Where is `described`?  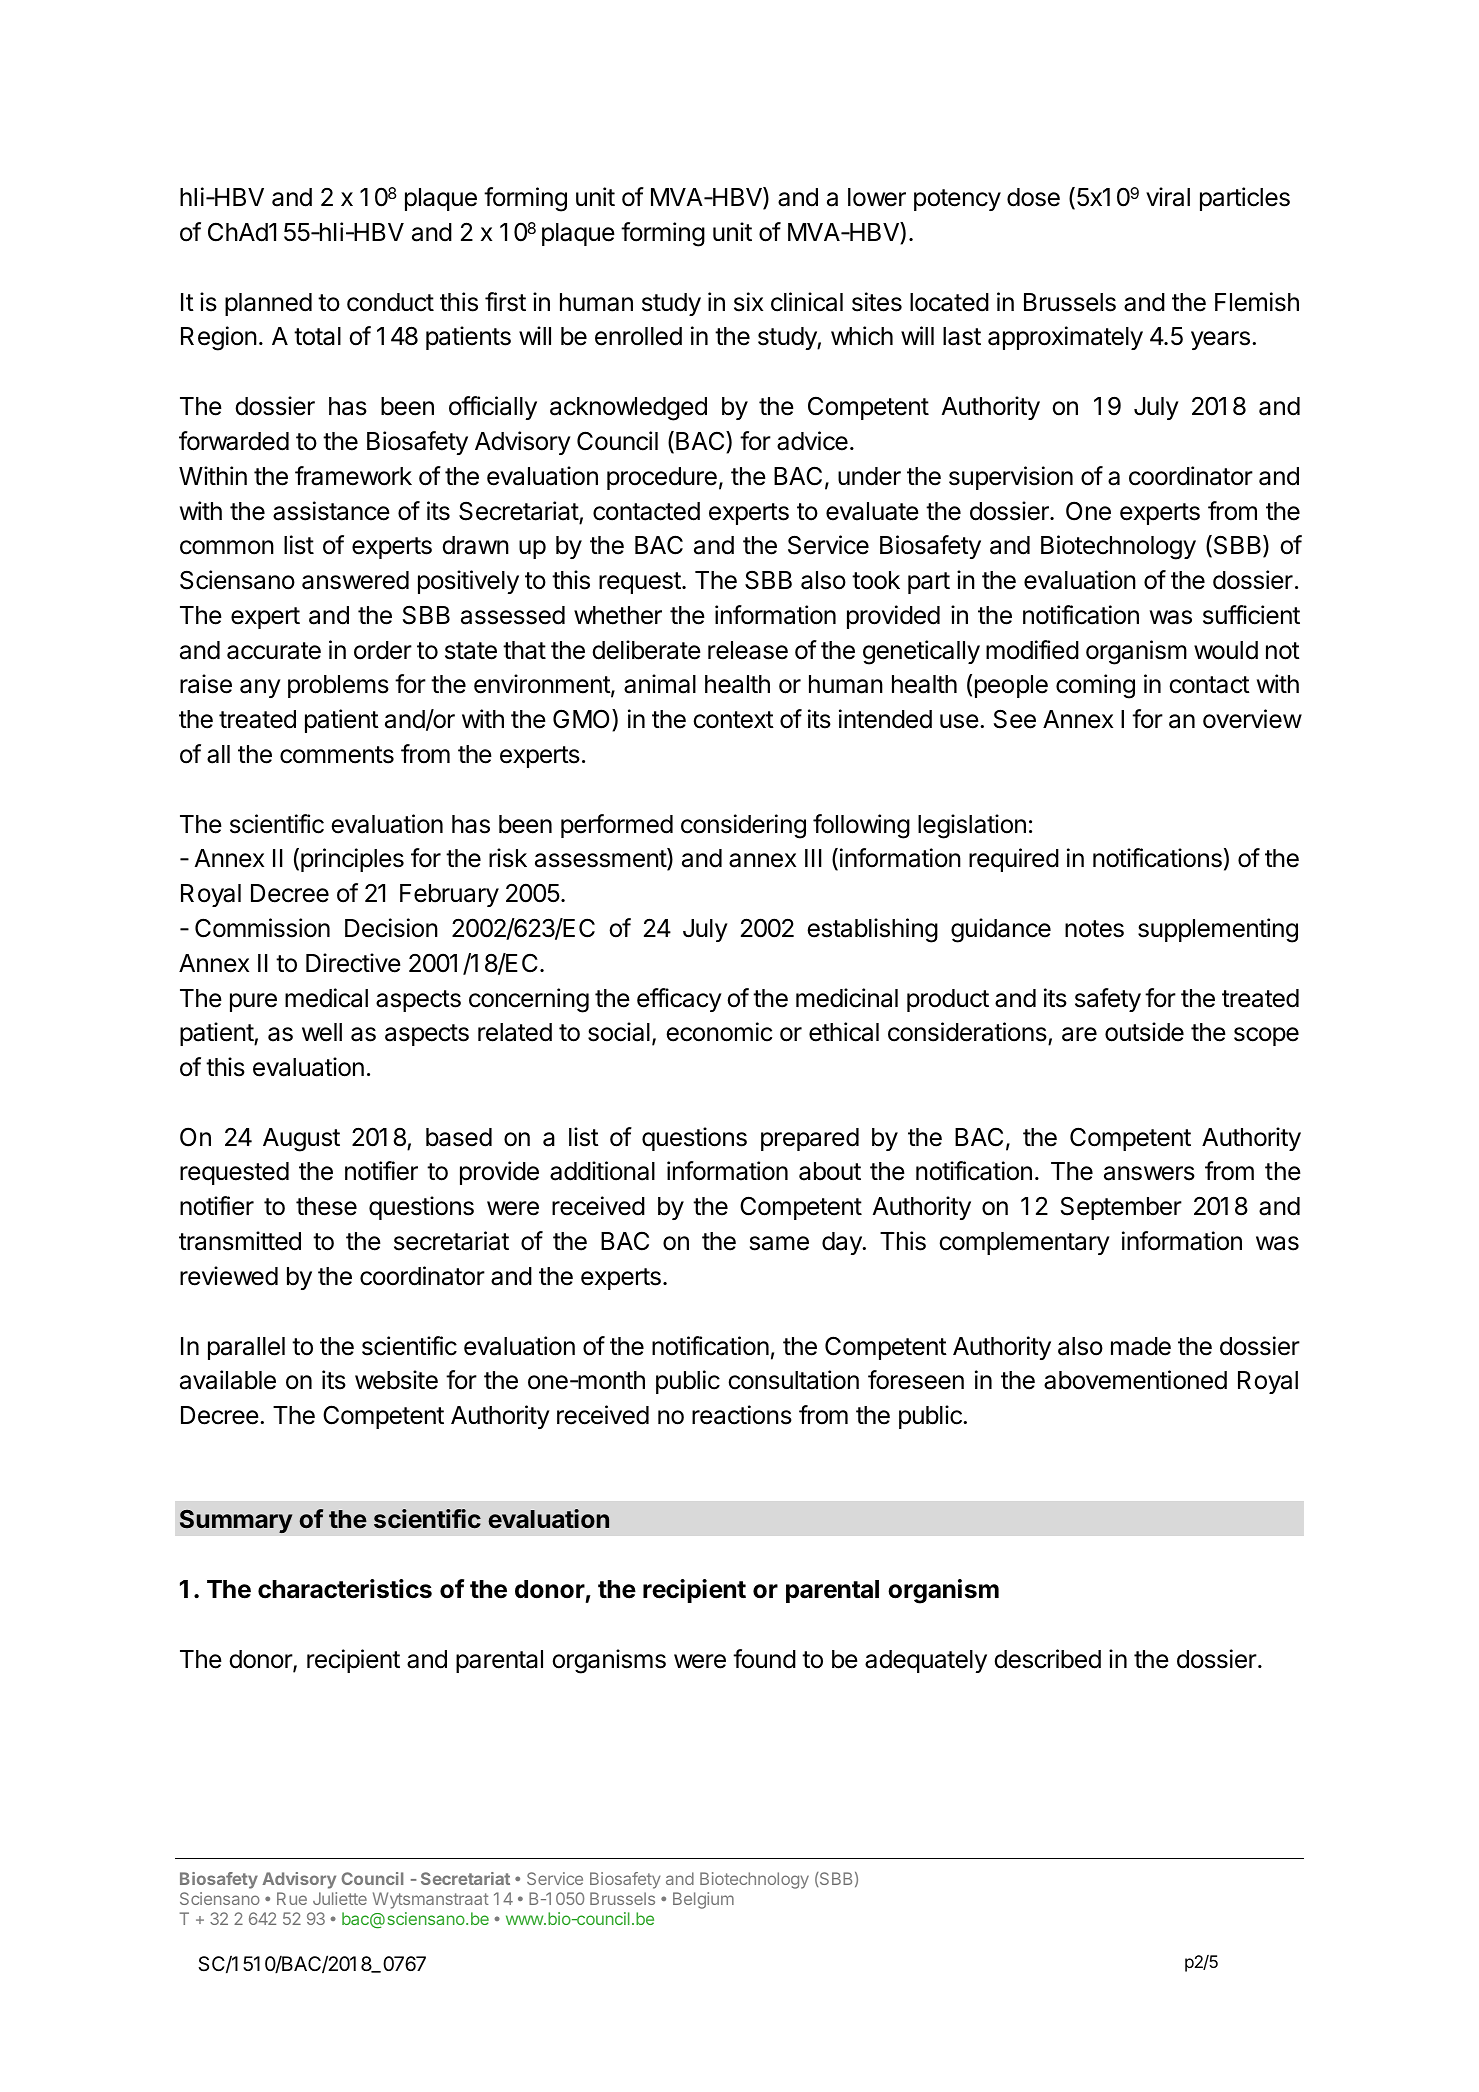 described is located at coordinates (1047, 1659).
